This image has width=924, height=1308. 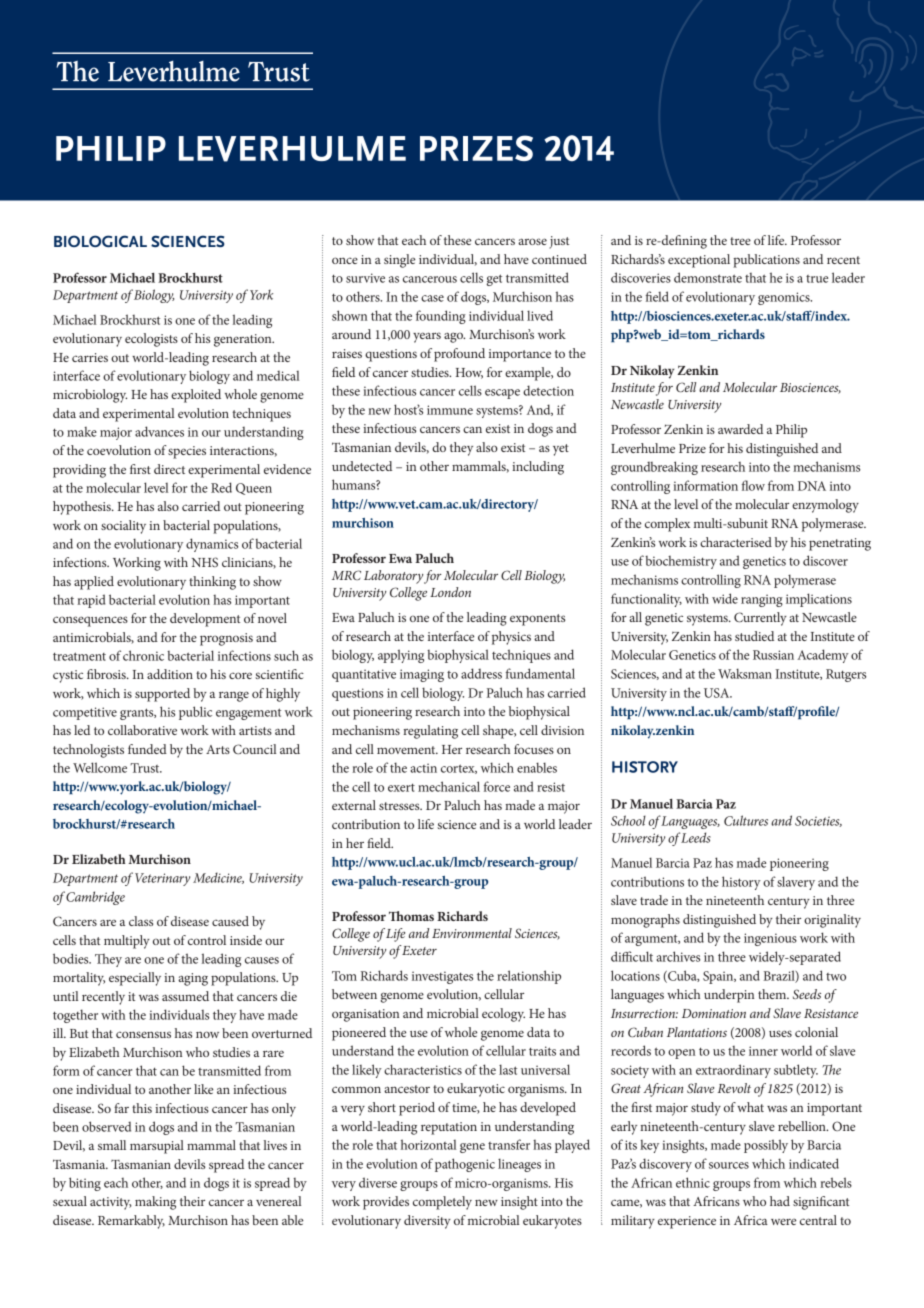 I want to click on regulating, so click(x=430, y=732).
